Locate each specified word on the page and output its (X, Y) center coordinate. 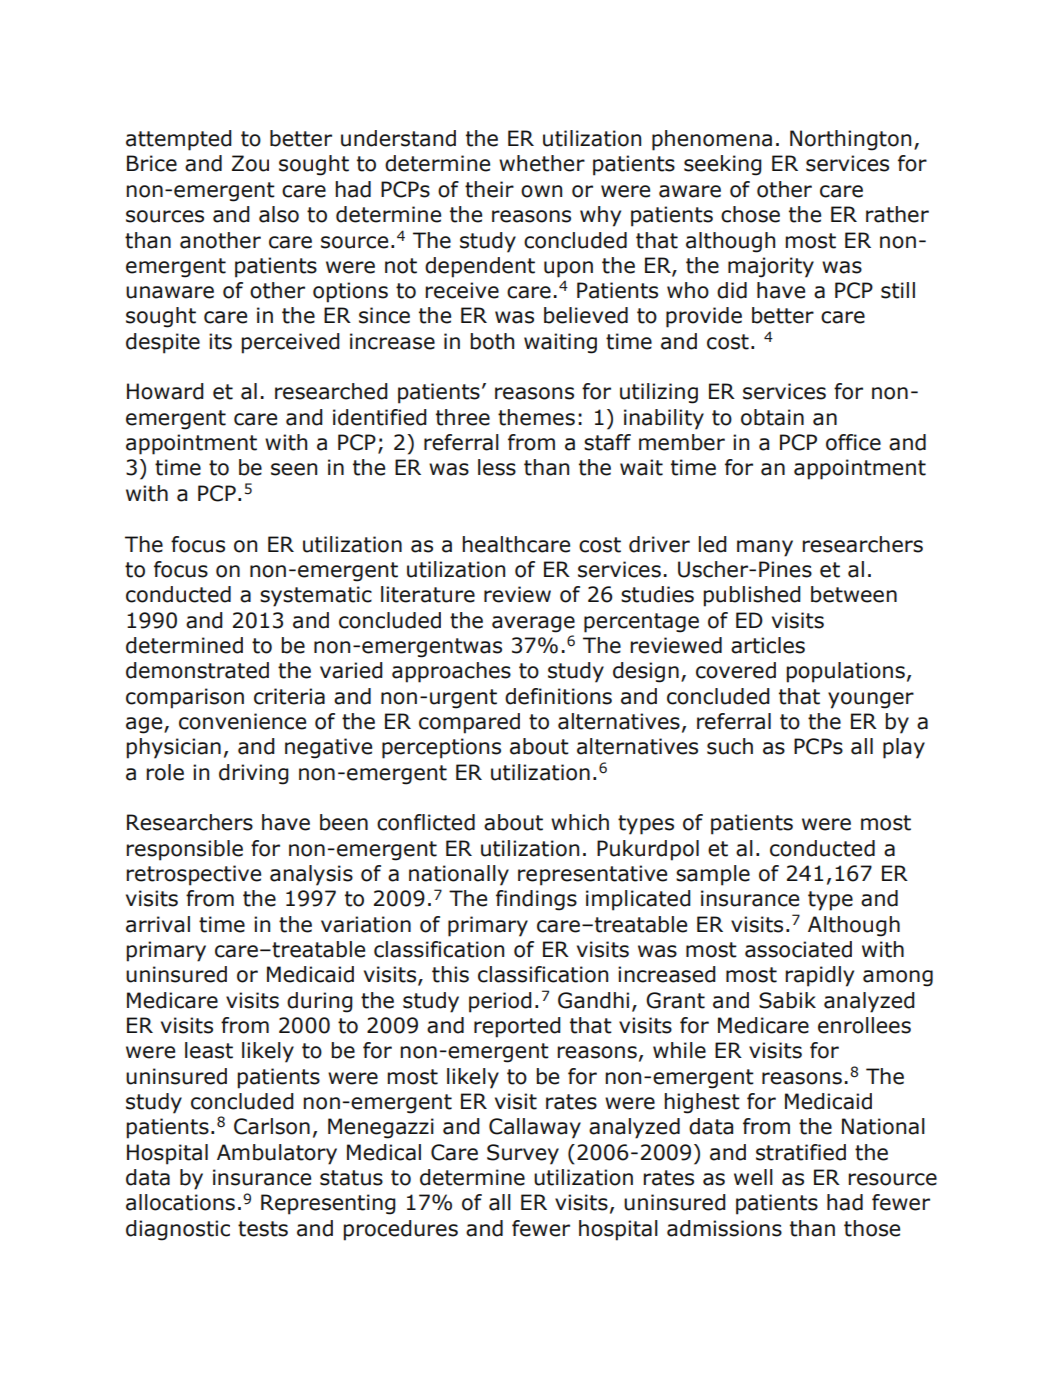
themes (536, 417)
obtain (772, 417)
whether (542, 163)
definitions (558, 696)
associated (798, 949)
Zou (250, 163)
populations (845, 672)
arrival (158, 924)
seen (294, 469)
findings (536, 900)
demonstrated (197, 670)
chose (750, 214)
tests (263, 1229)
